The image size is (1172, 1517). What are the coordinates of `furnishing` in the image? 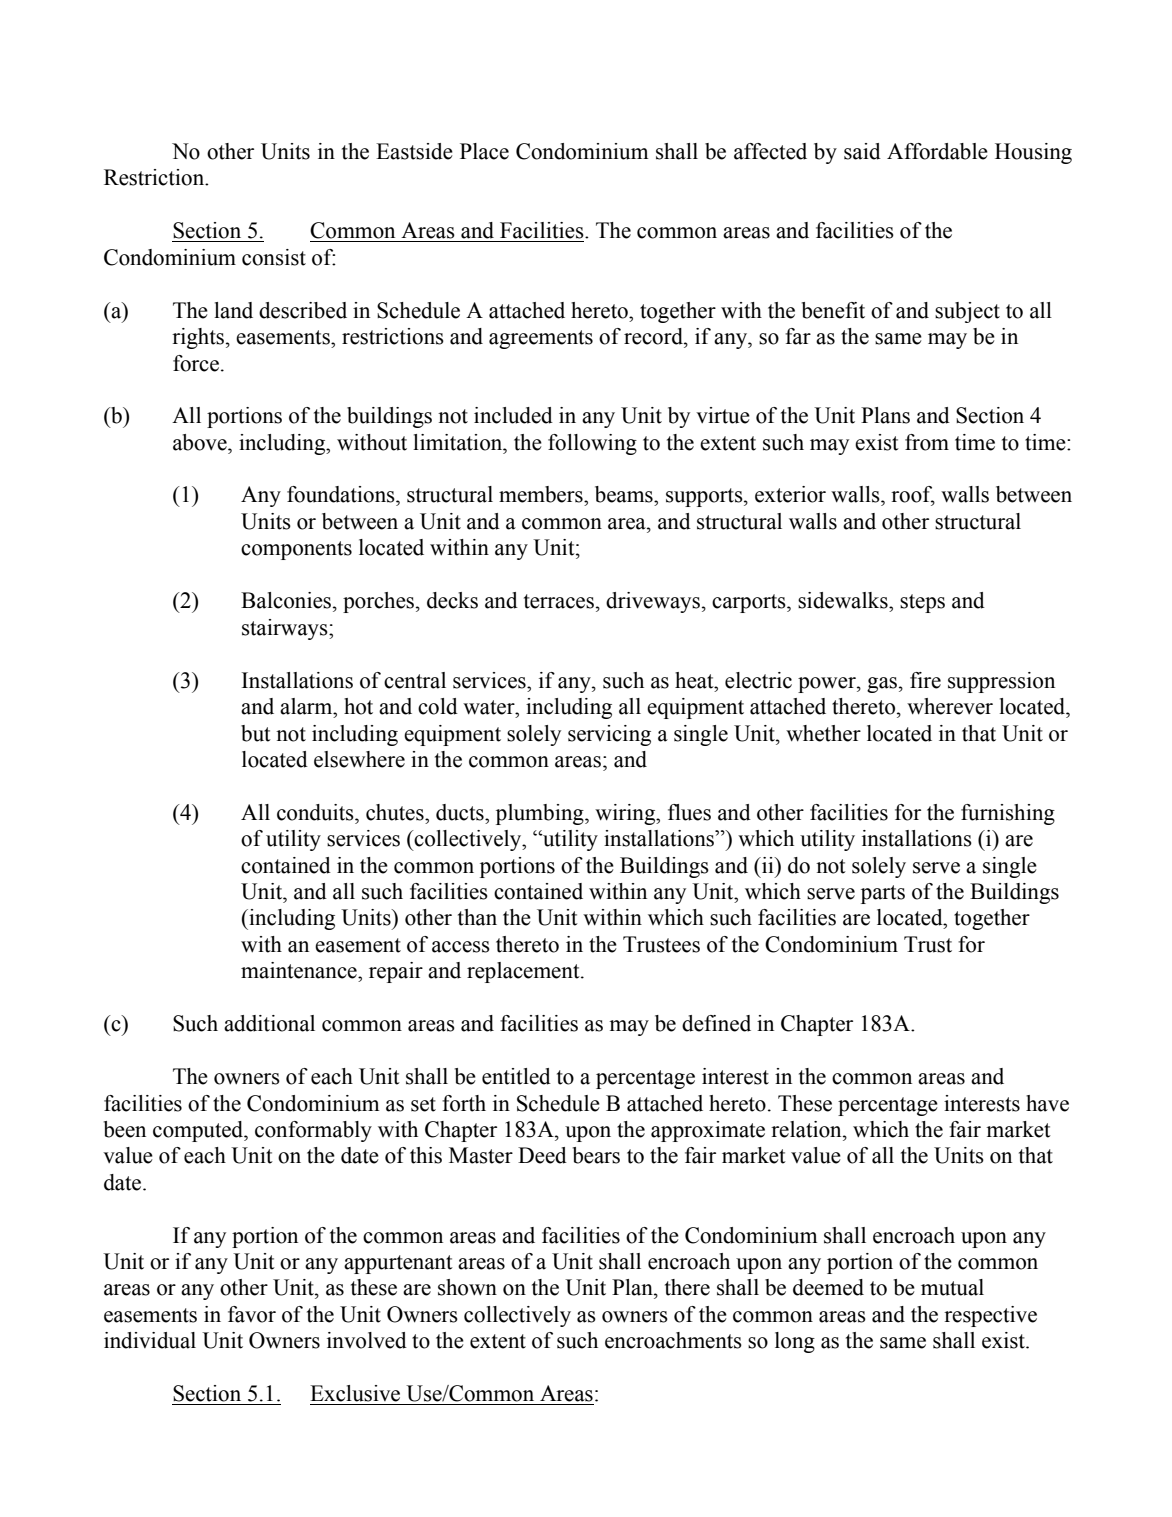 It's located at (1008, 814).
